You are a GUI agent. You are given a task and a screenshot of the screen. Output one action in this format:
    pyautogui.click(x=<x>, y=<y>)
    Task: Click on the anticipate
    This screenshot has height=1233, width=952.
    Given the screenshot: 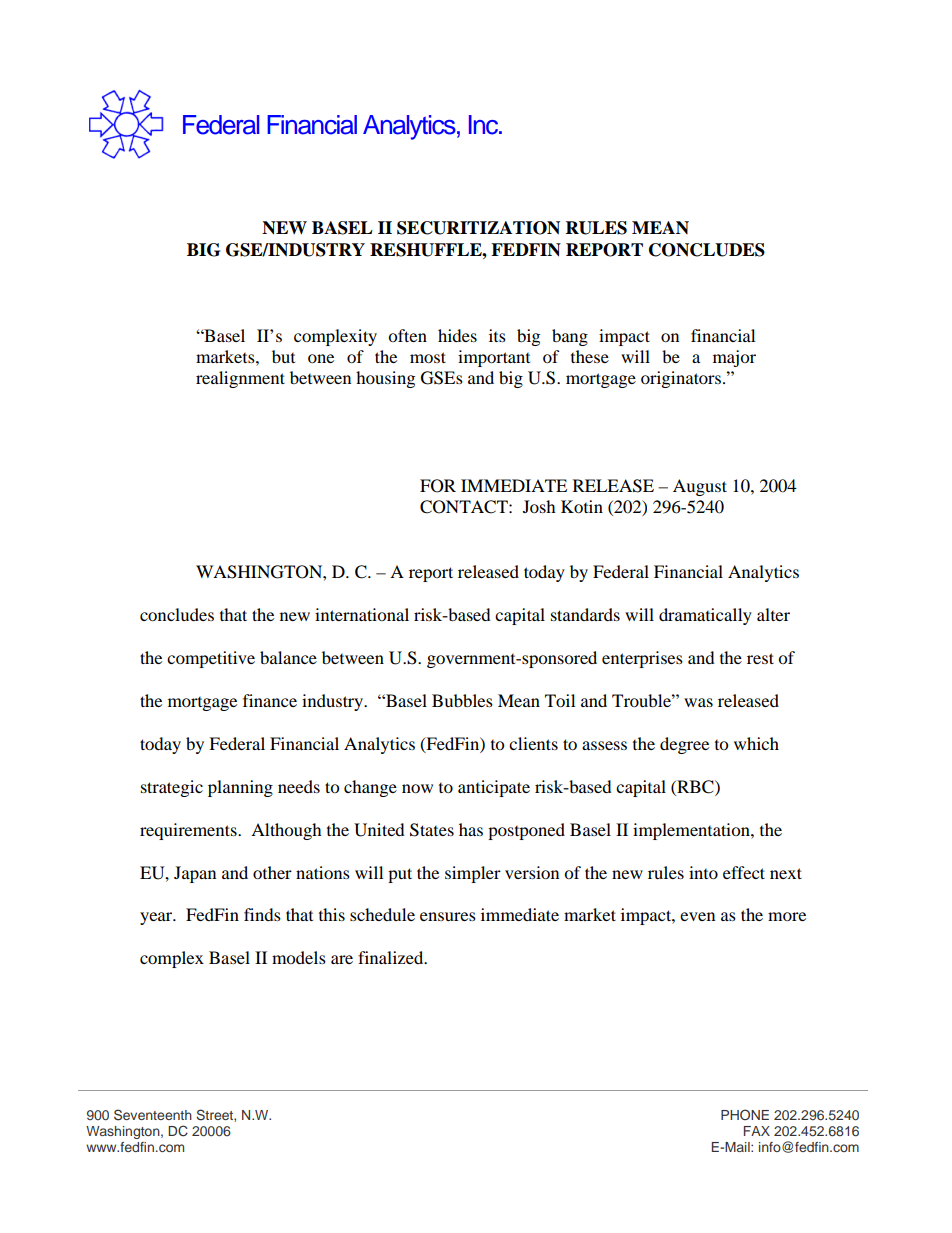 What is the action you would take?
    pyautogui.click(x=494, y=788)
